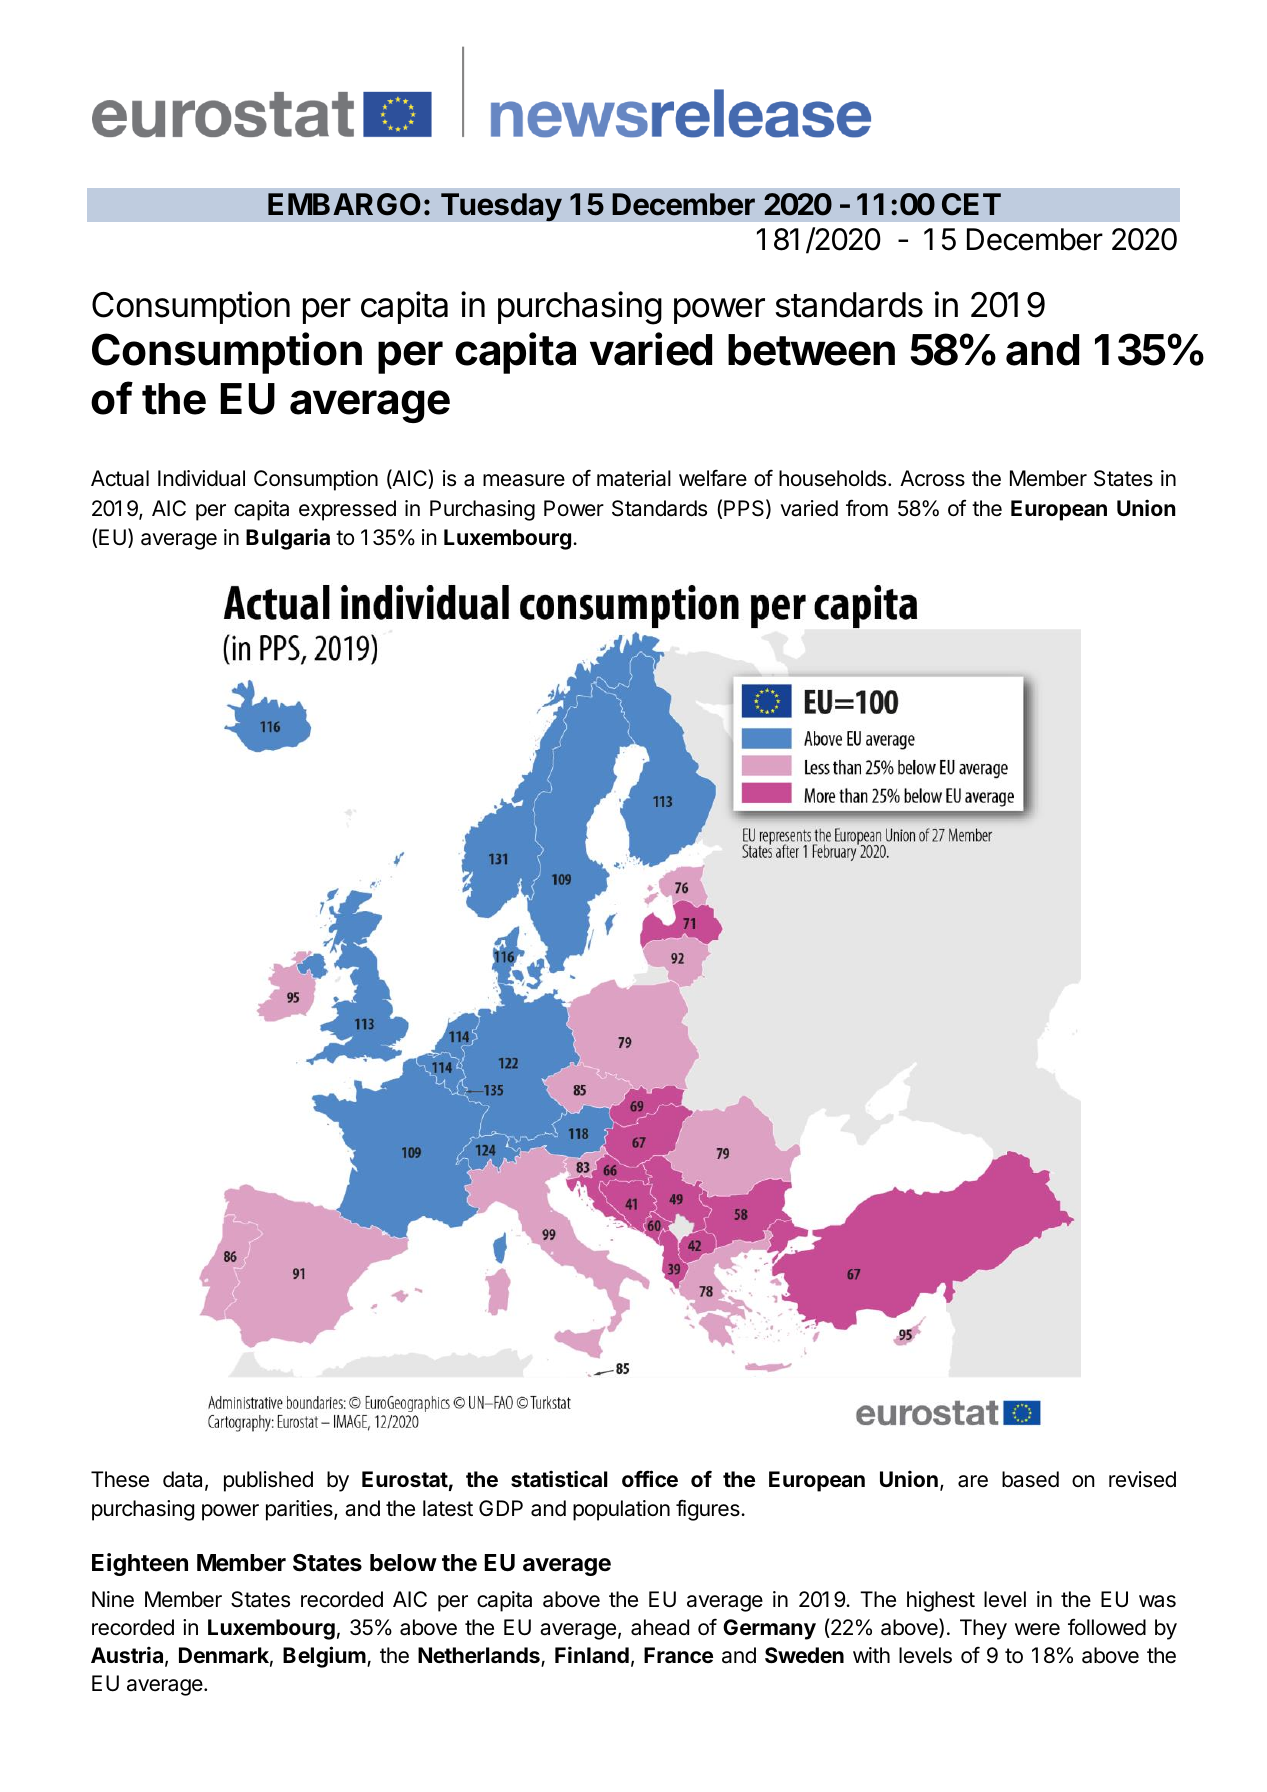 This document has width=1267, height=1792. Describe the element at coordinates (834, 478) in the document. I see `households` at that location.
